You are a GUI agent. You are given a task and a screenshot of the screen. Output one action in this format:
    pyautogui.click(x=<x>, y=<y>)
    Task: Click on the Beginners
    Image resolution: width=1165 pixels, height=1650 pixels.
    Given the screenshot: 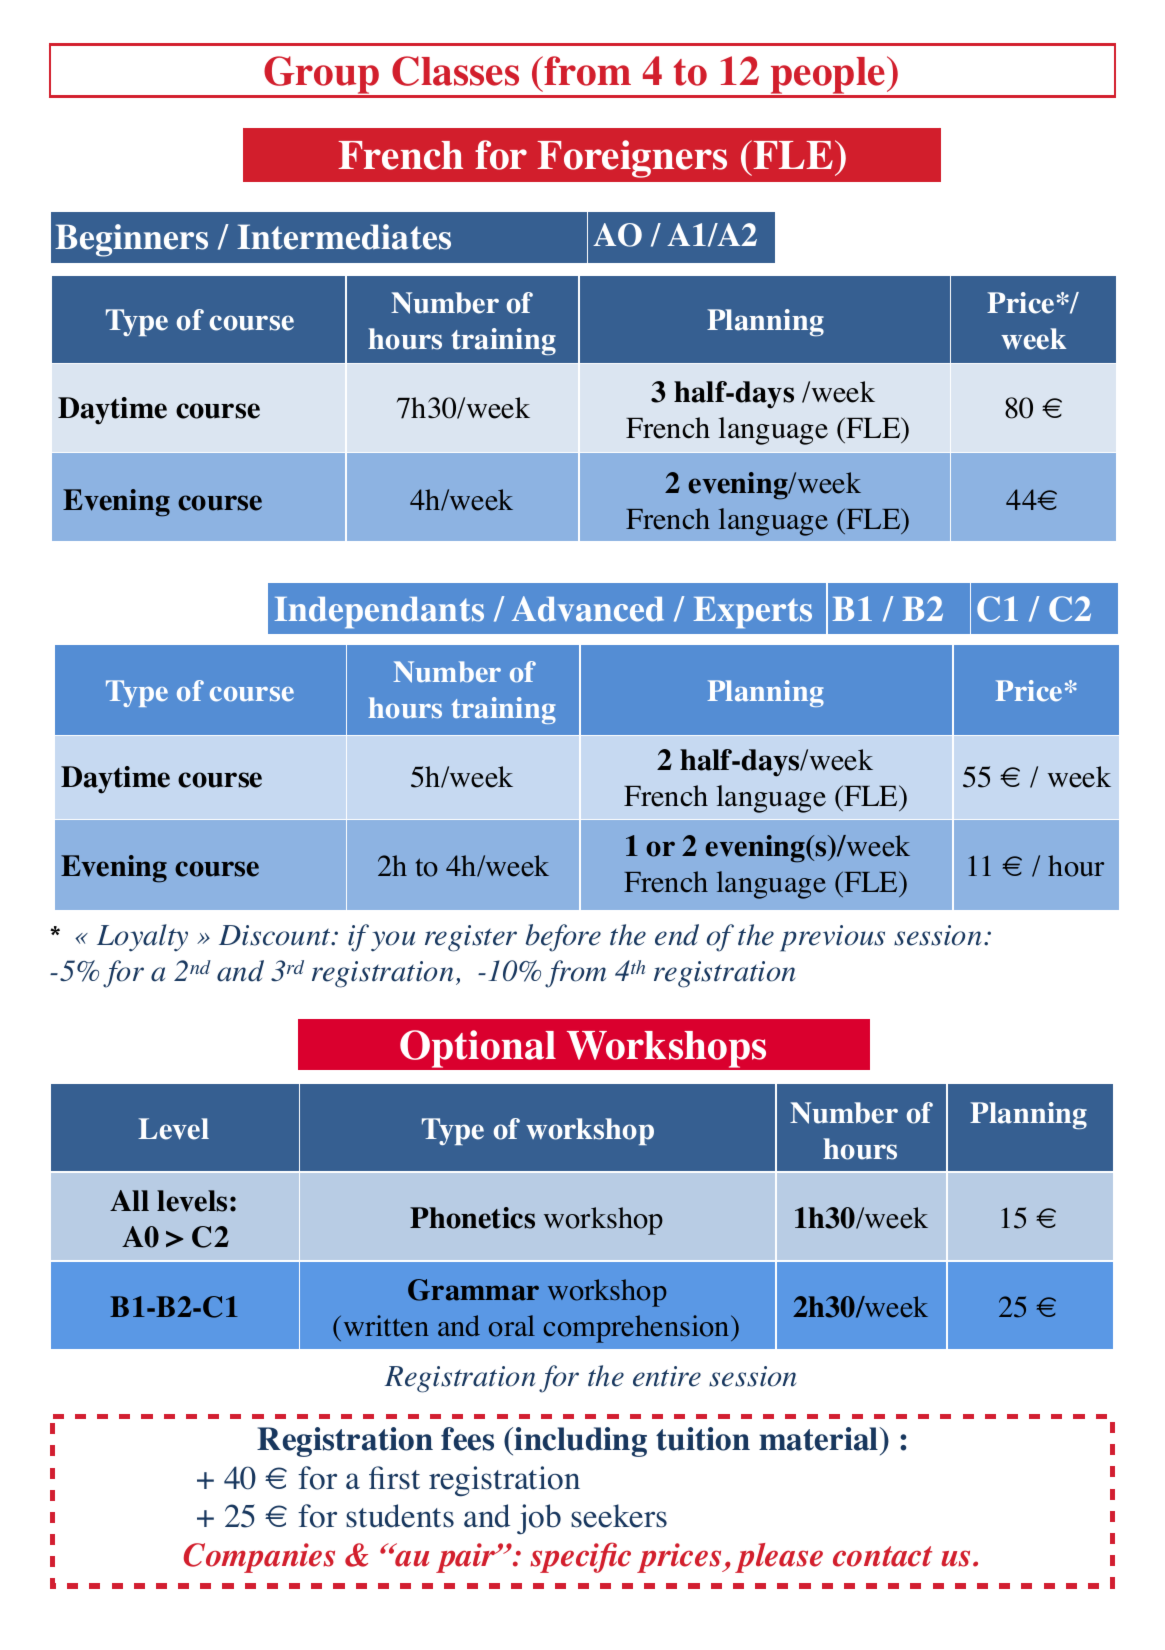 What is the action you would take?
    pyautogui.click(x=131, y=240)
